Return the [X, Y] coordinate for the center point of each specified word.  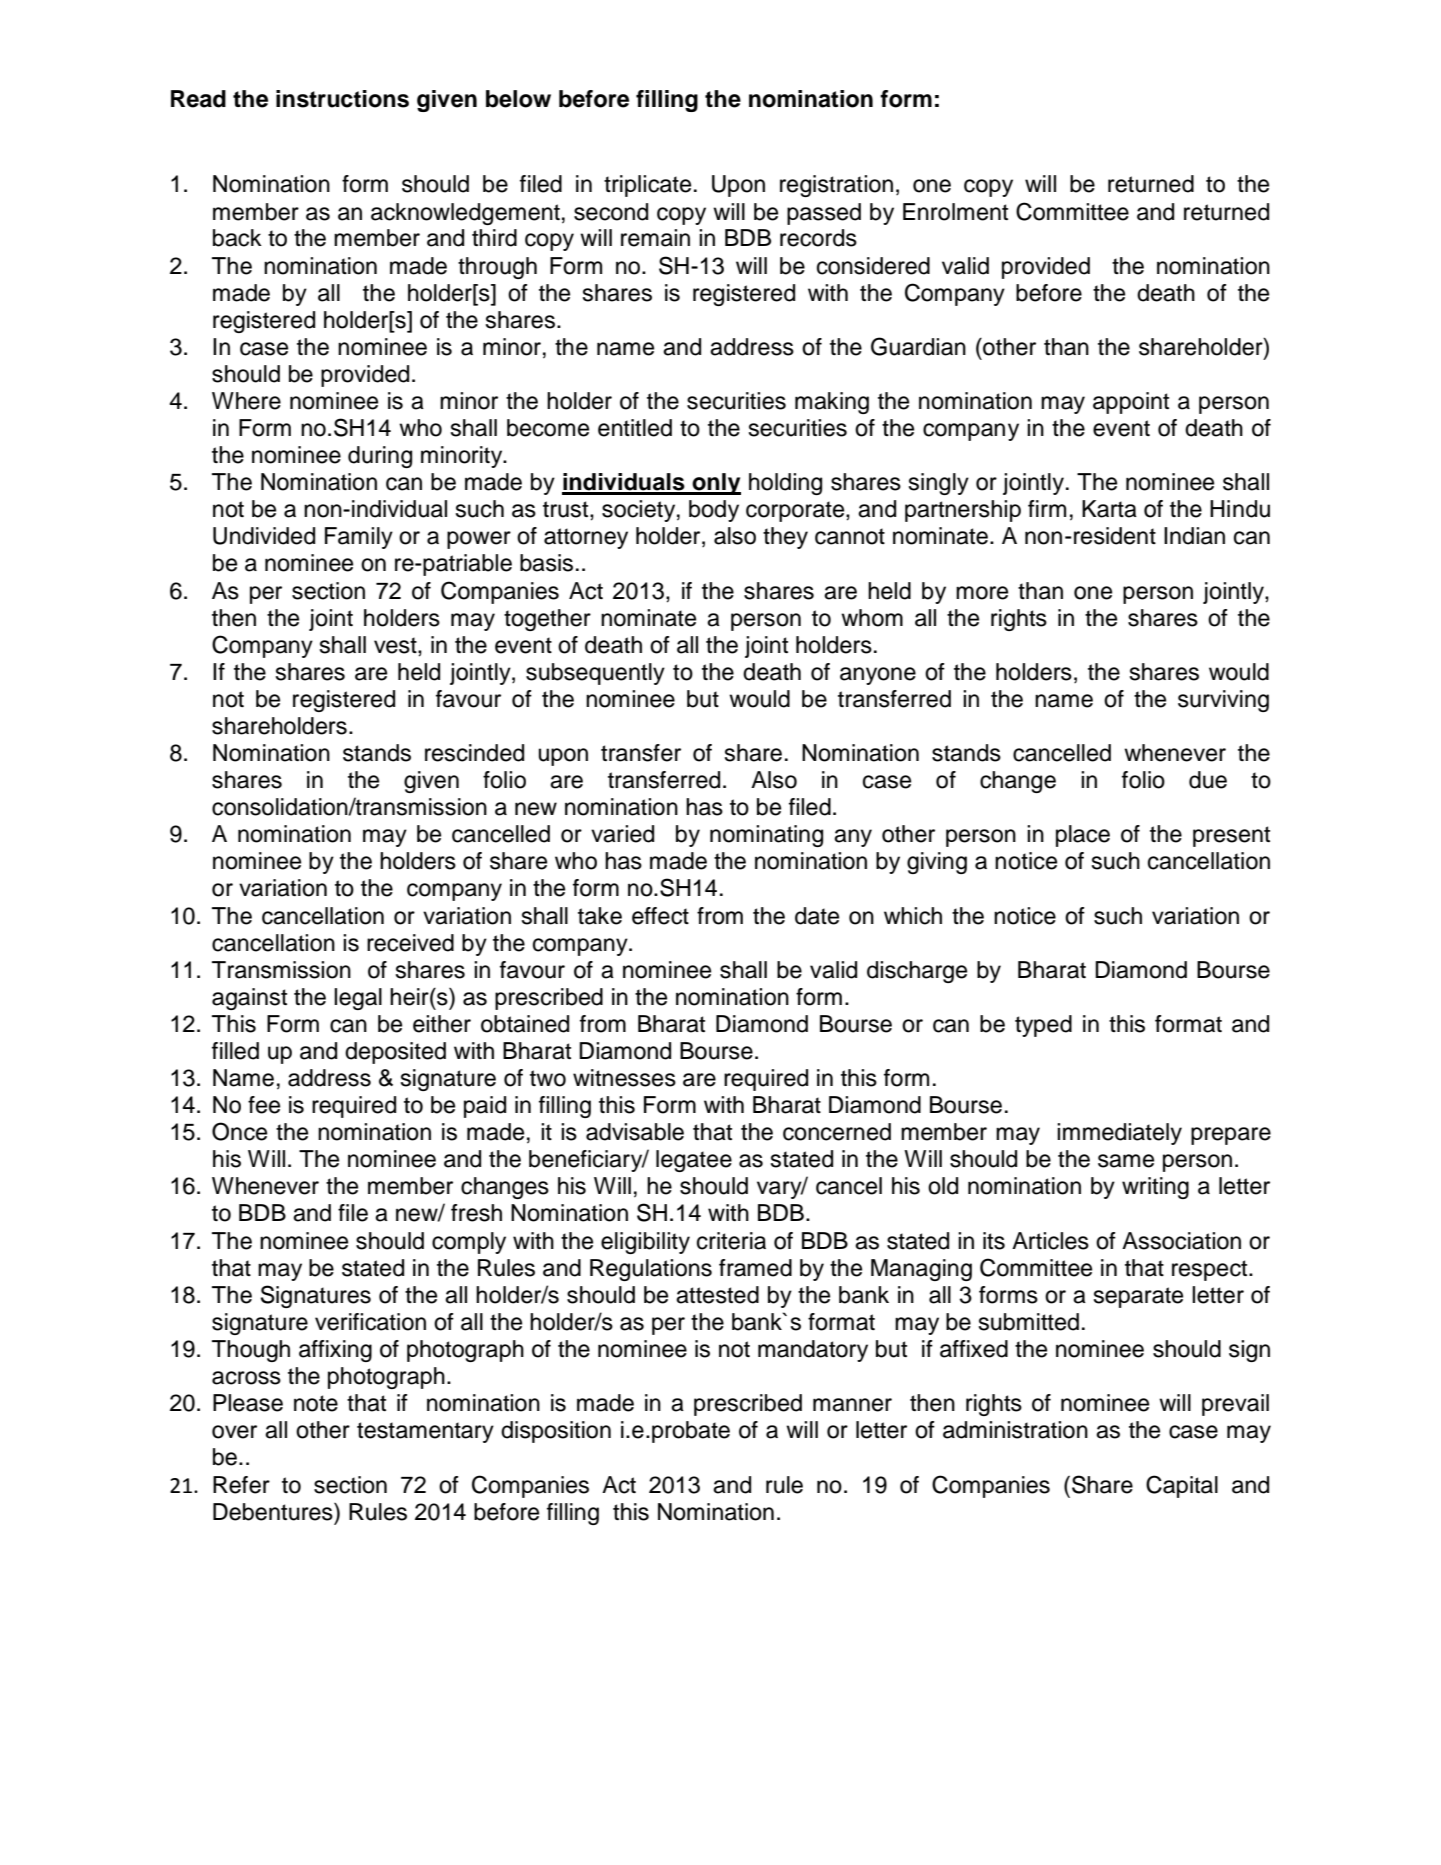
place [1083, 836]
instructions [342, 99]
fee [264, 1105]
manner [852, 1405]
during [380, 457]
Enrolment [955, 212]
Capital [1182, 1486]
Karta [1109, 509]
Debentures [274, 1512]
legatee [694, 1161]
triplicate [647, 186]
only [716, 484]
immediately [1119, 1134]
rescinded [474, 753]
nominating [766, 836]
